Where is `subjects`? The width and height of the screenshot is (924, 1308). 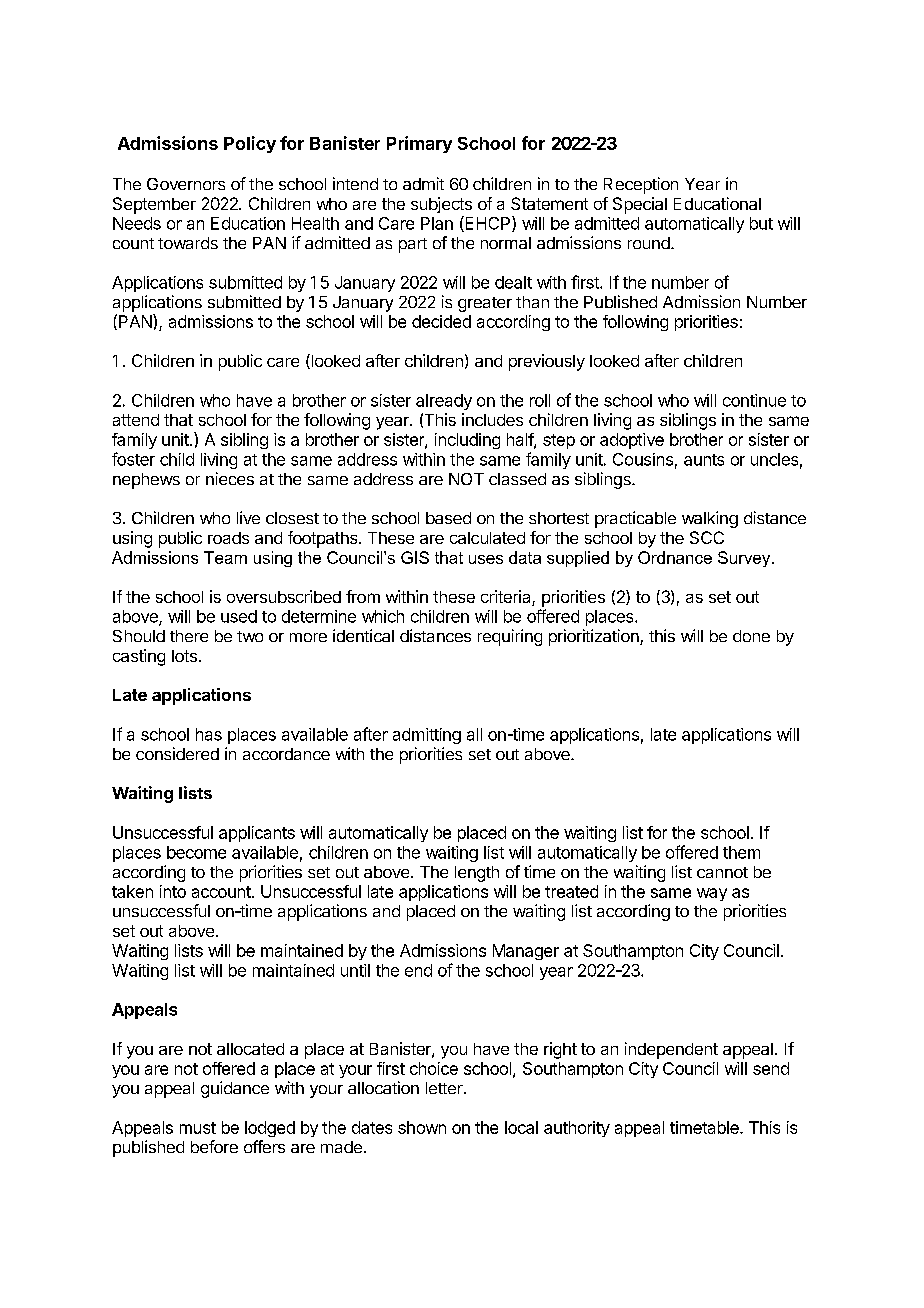 subjects is located at coordinates (441, 205).
